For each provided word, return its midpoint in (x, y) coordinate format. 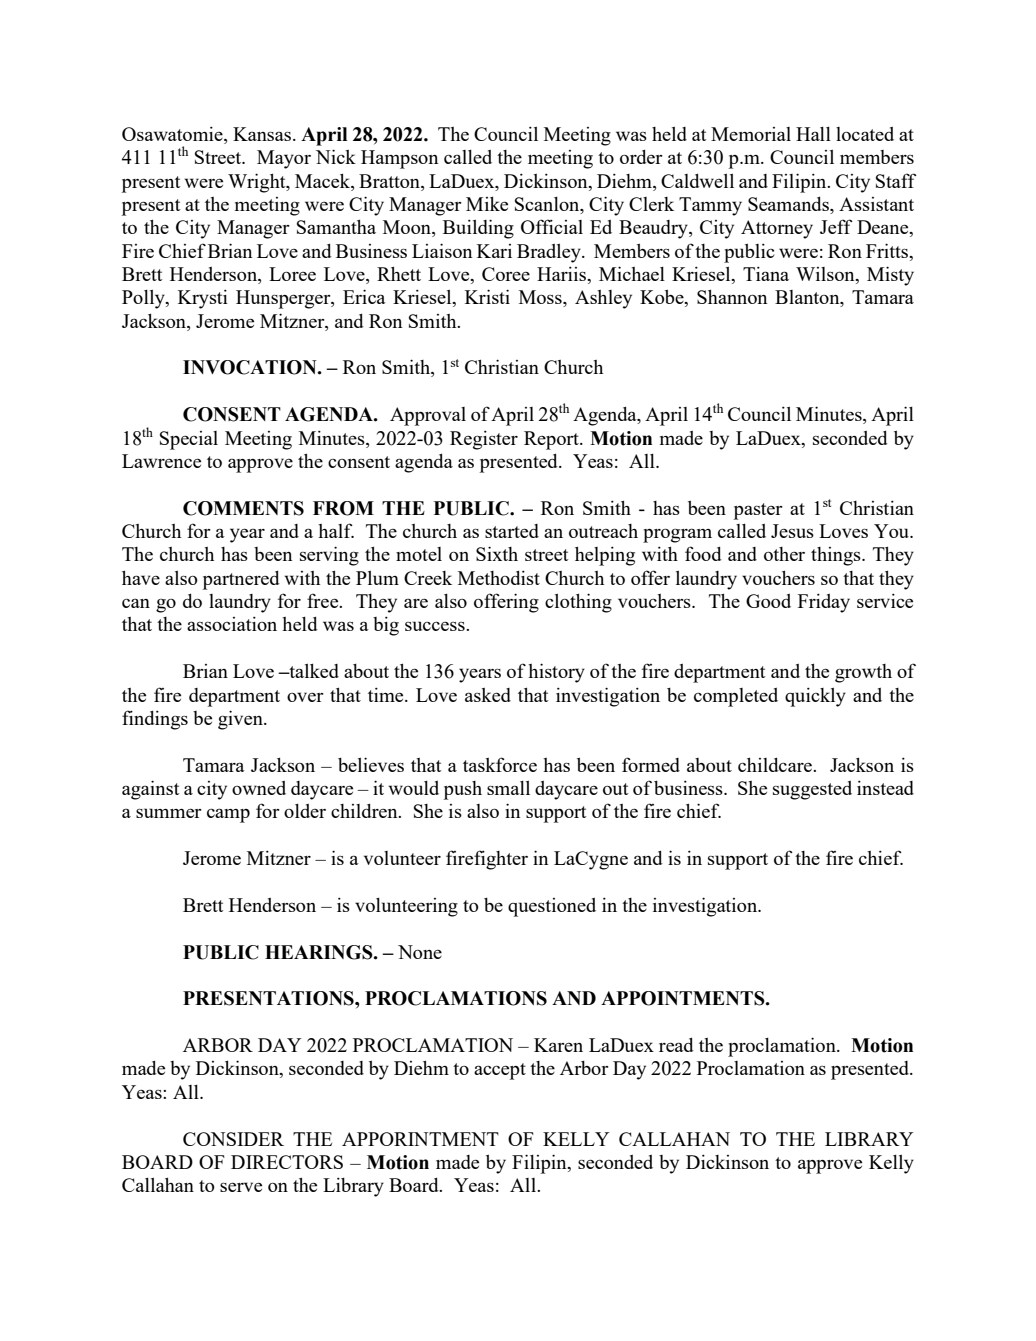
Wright (258, 183)
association (232, 623)
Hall (813, 134)
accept (500, 1071)
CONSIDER (233, 1139)
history (556, 673)
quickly (815, 697)
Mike (487, 203)
